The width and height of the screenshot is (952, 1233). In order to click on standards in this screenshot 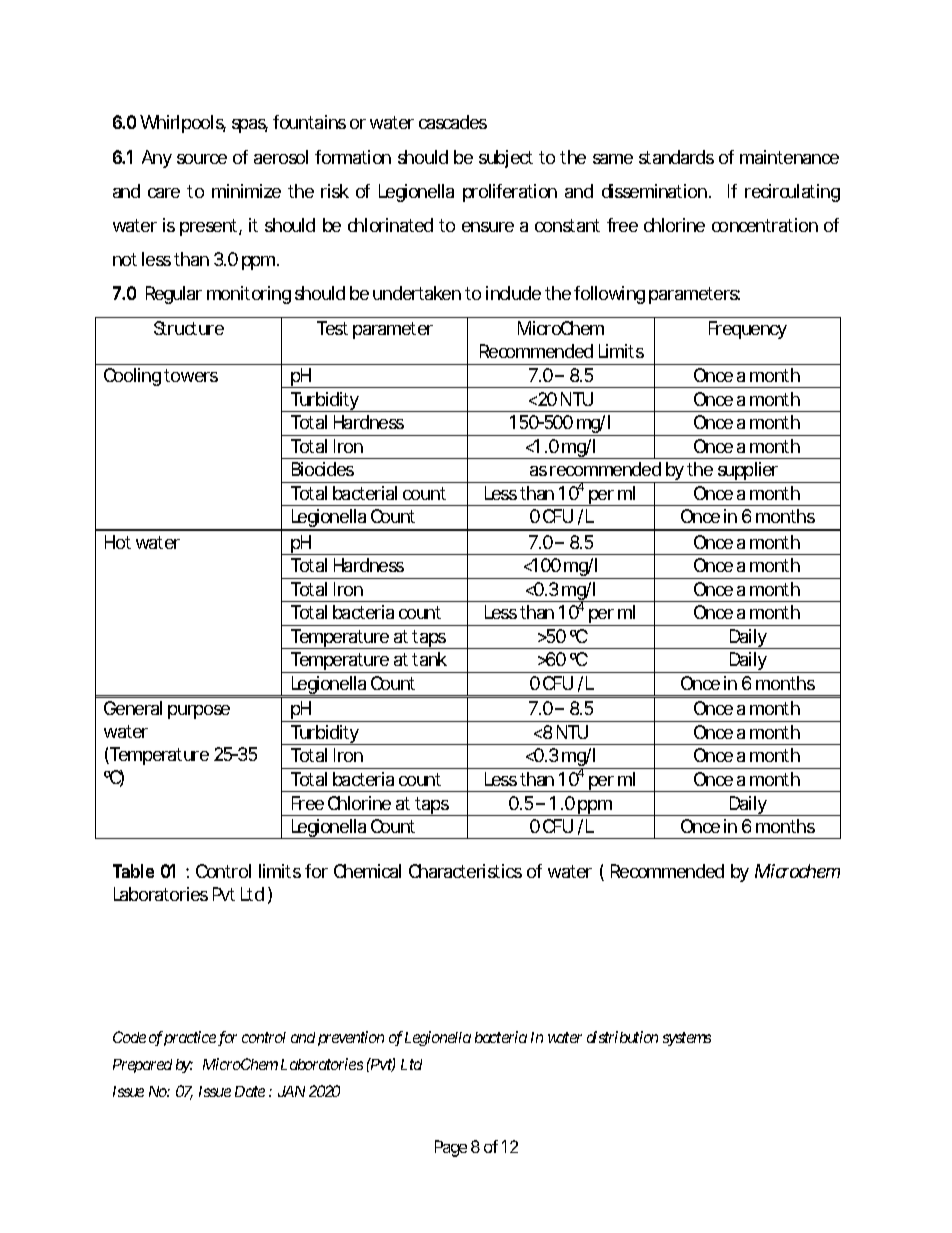, I will do `click(676, 157)`.
